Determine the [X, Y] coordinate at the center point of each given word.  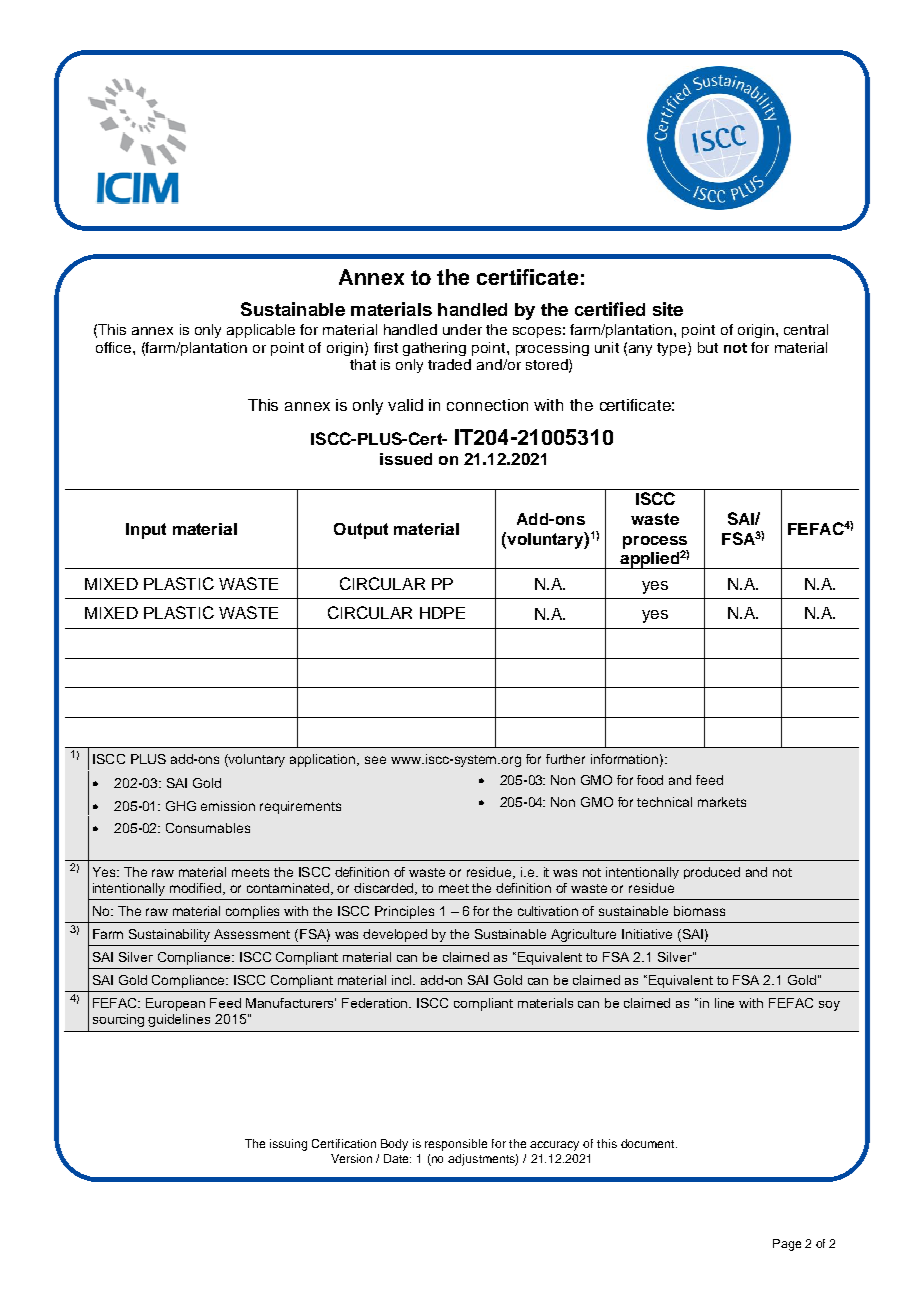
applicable [261, 331]
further [565, 759]
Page [787, 1245]
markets [722, 802]
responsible [456, 1145]
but [708, 347]
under [462, 329]
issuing [288, 1145]
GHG [181, 806]
